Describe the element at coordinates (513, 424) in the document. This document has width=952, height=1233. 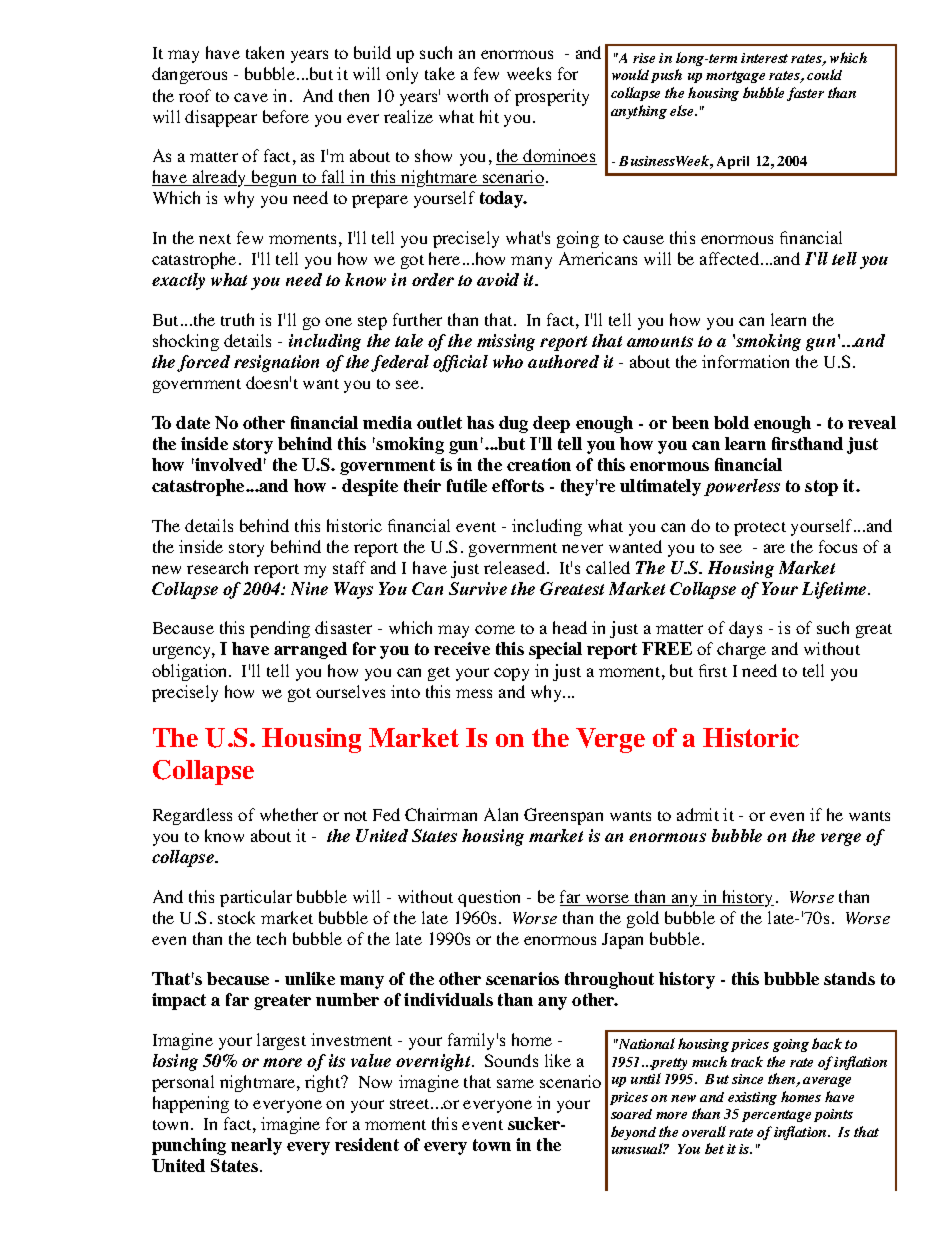
I see `dug` at that location.
